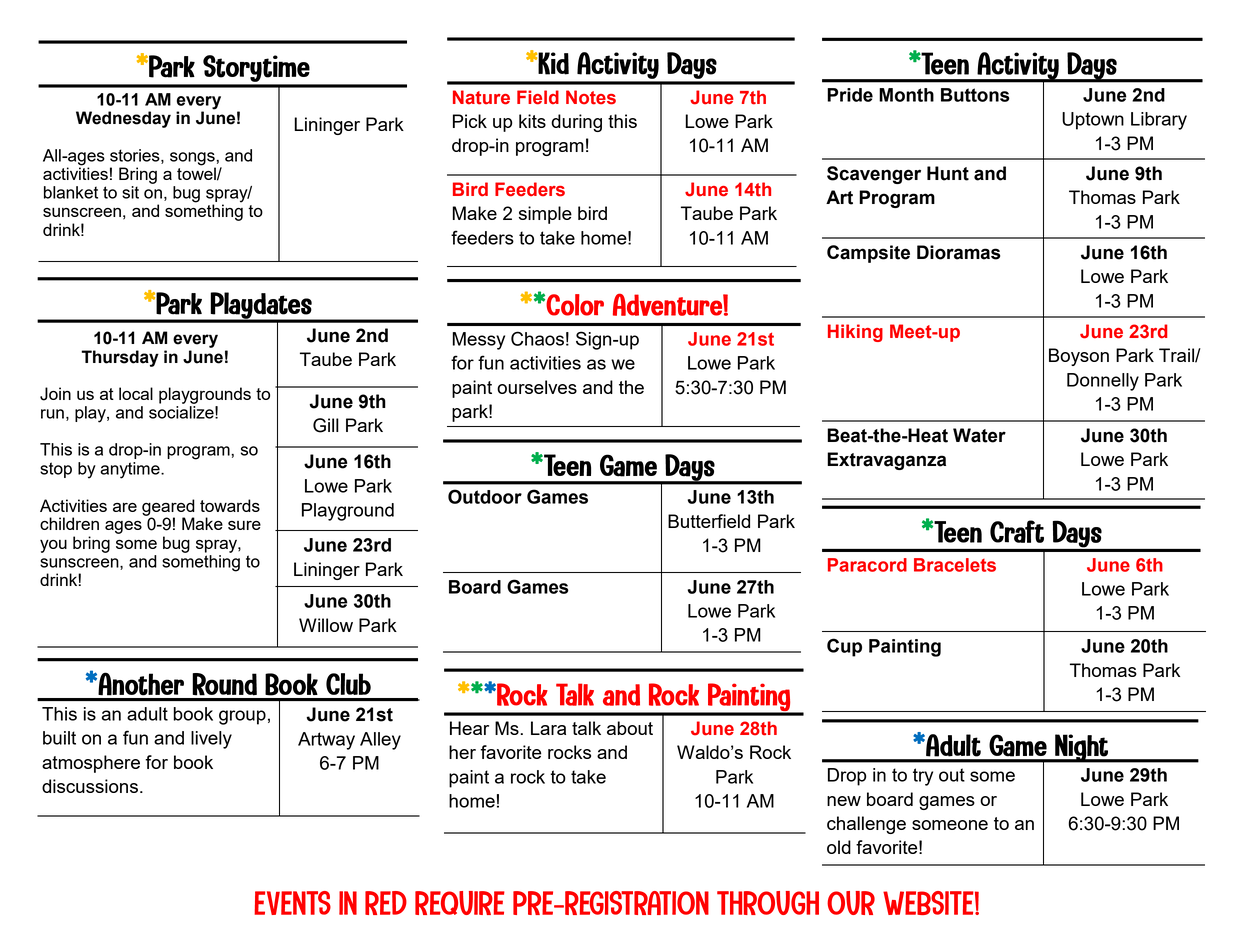  What do you see at coordinates (537, 338) in the screenshot?
I see `Chaos` at bounding box center [537, 338].
